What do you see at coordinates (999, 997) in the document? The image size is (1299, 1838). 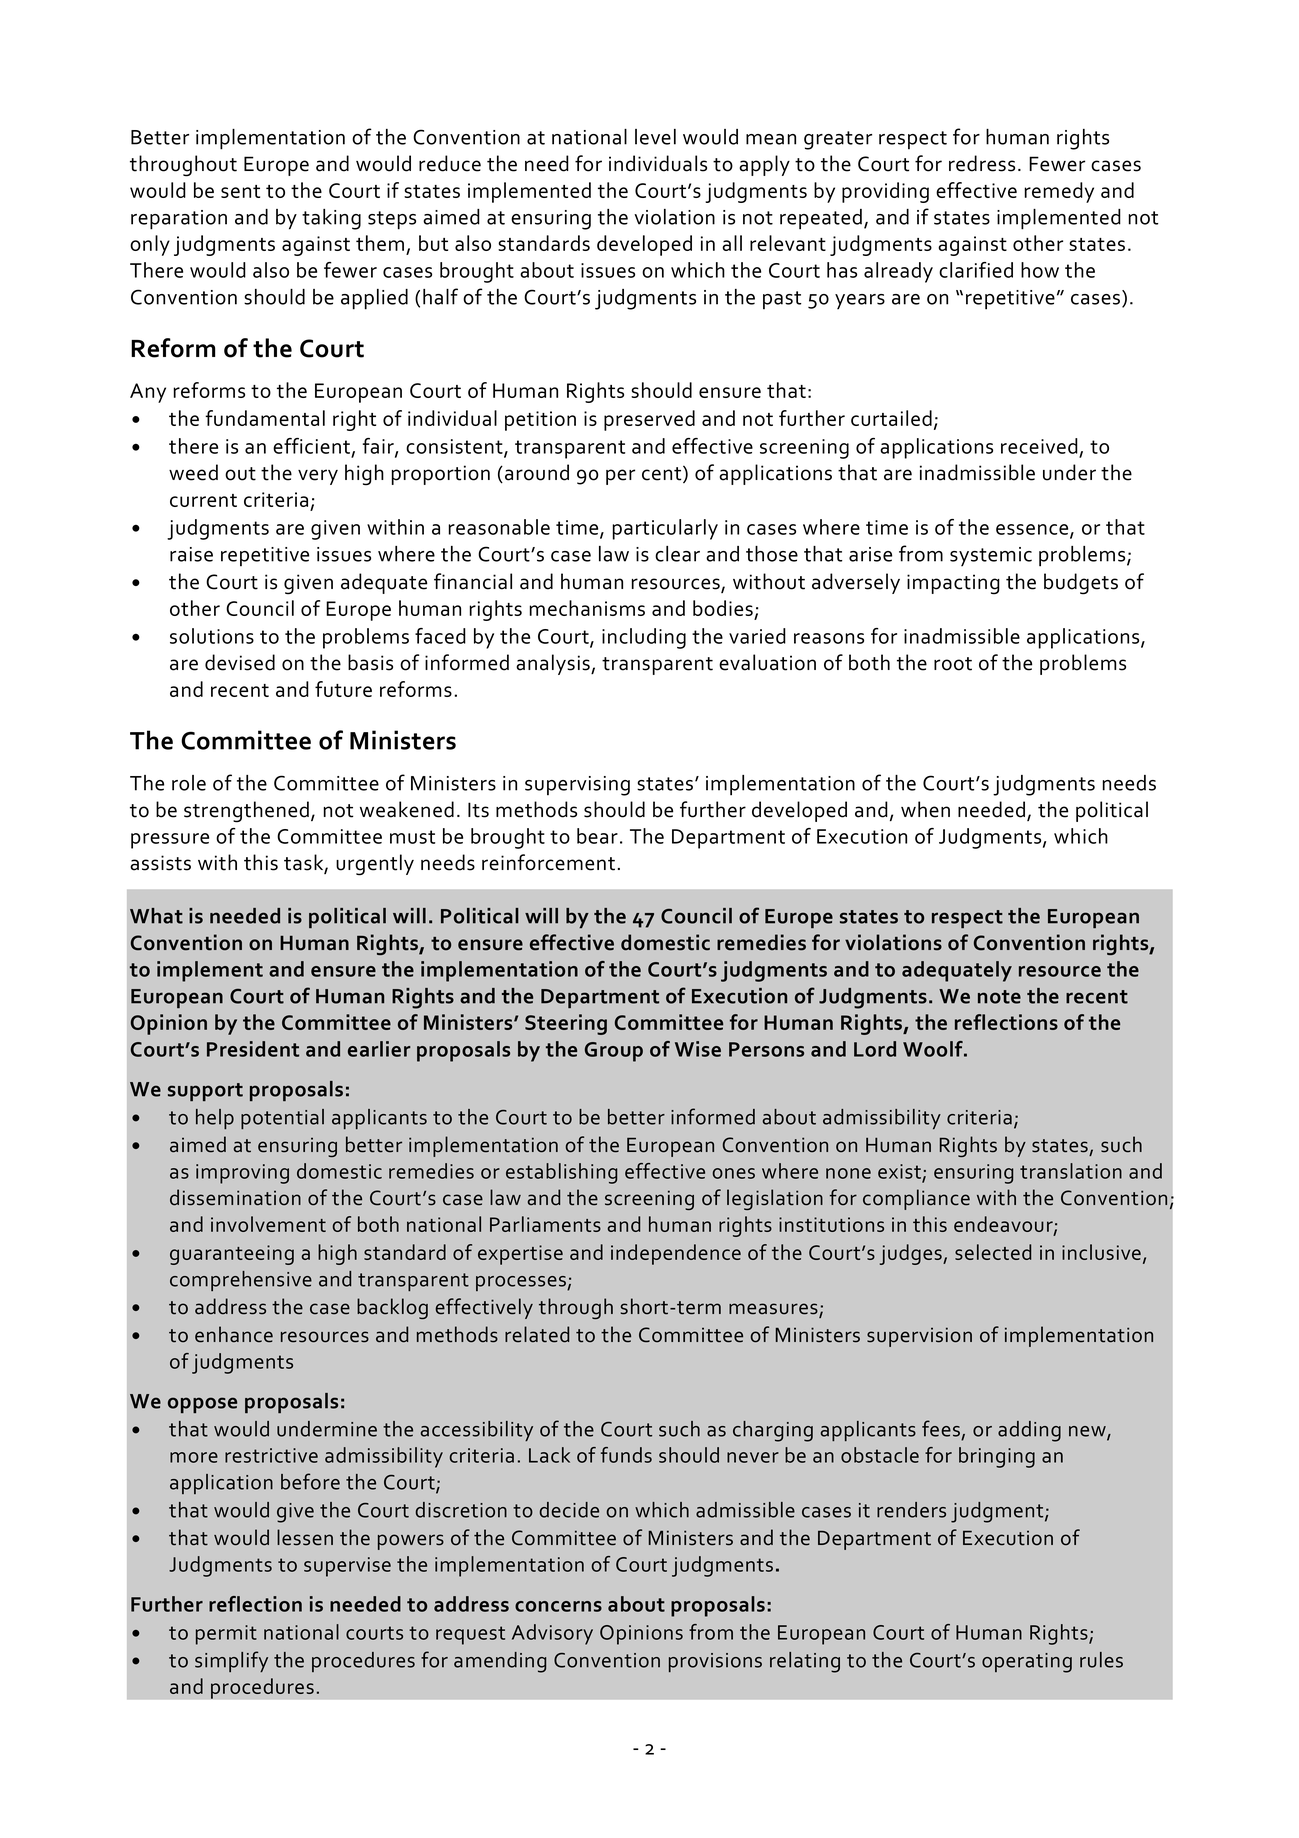 I see `note` at bounding box center [999, 997].
